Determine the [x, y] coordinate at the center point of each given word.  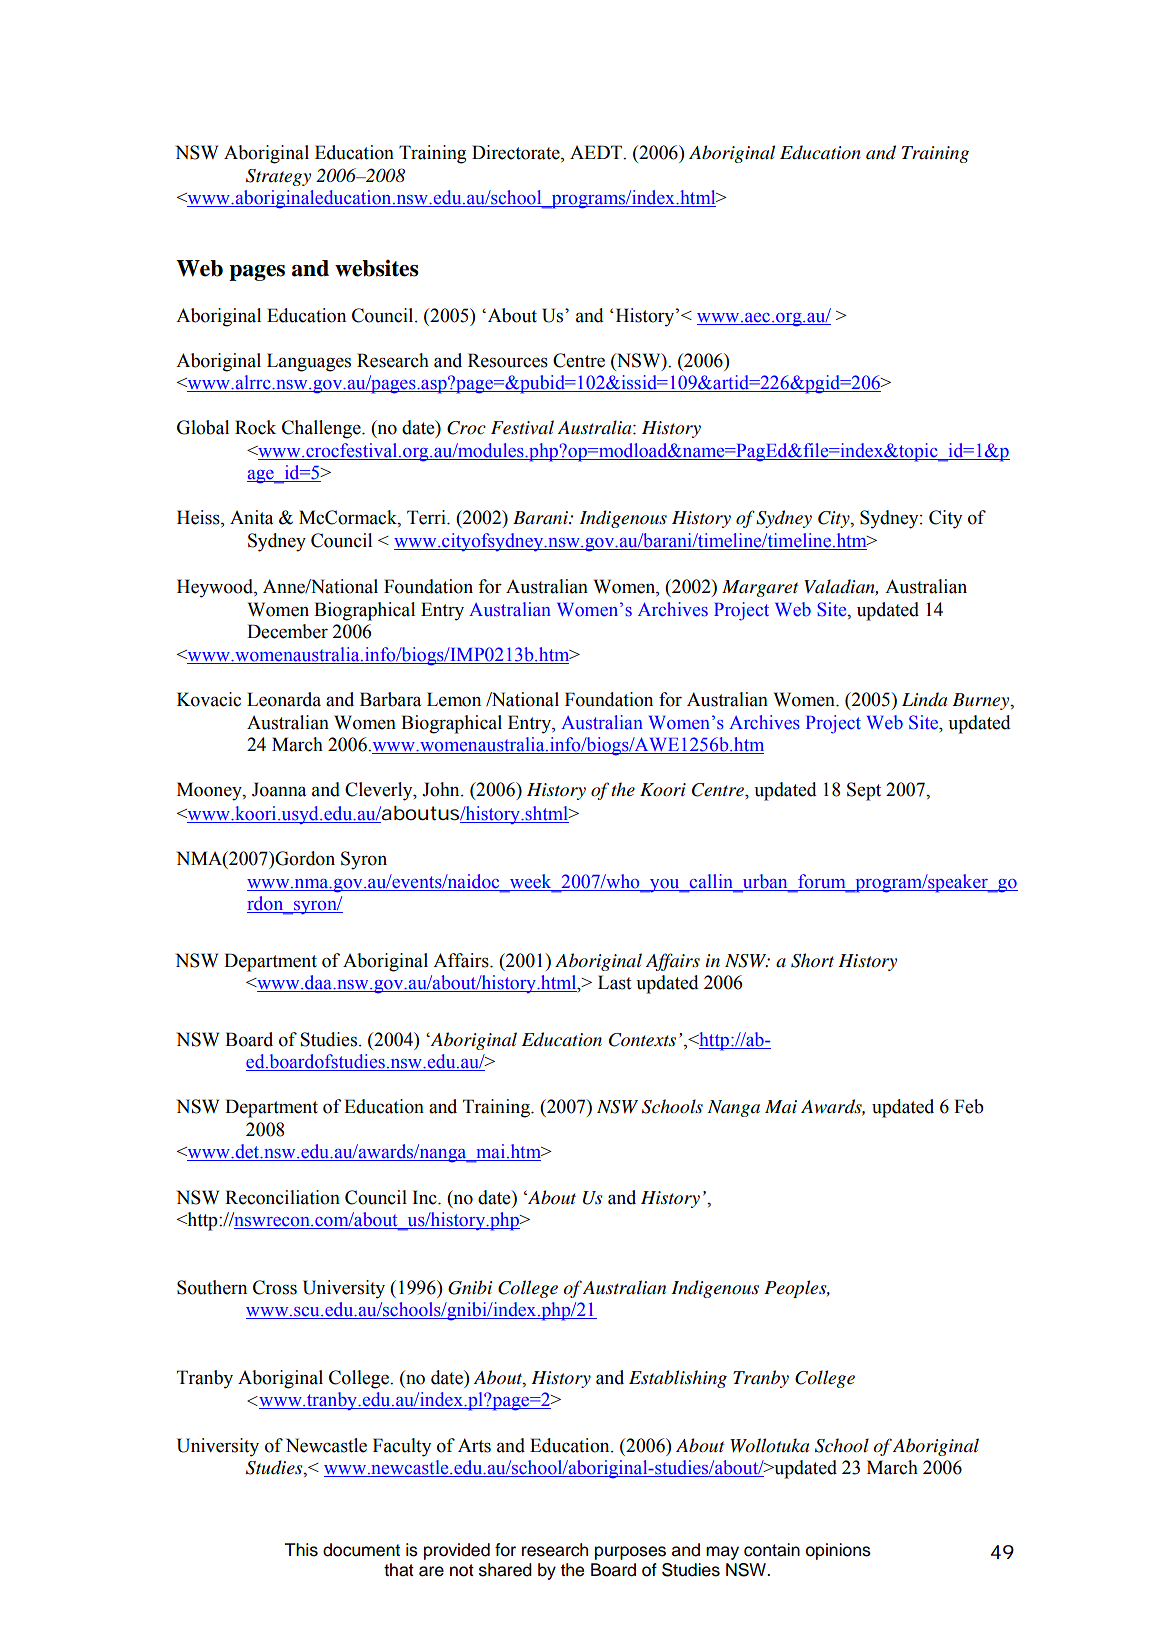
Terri [427, 517]
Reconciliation [282, 1197]
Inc [426, 1197]
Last [614, 982]
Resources [508, 360]
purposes [630, 1553]
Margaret [760, 588]
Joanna [279, 789]
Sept [864, 791]
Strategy [278, 177]
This [301, 1550]
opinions [838, 1551]
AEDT [597, 152]
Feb [969, 1106]
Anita [251, 517]
